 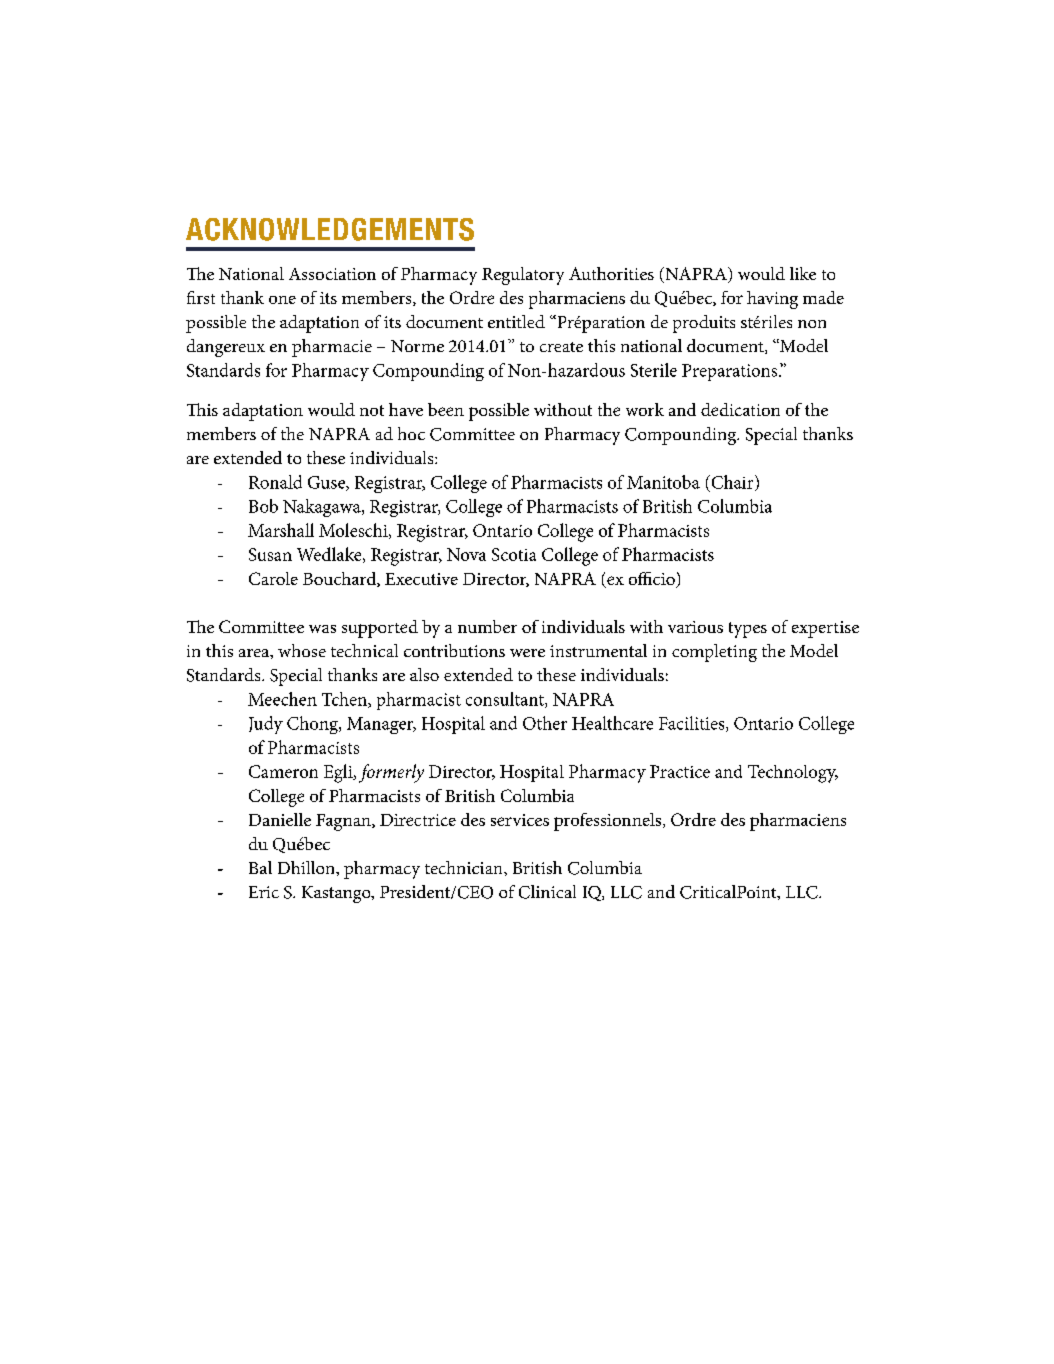 What do you see at coordinates (803, 273) in the image?
I see `like` at bounding box center [803, 273].
